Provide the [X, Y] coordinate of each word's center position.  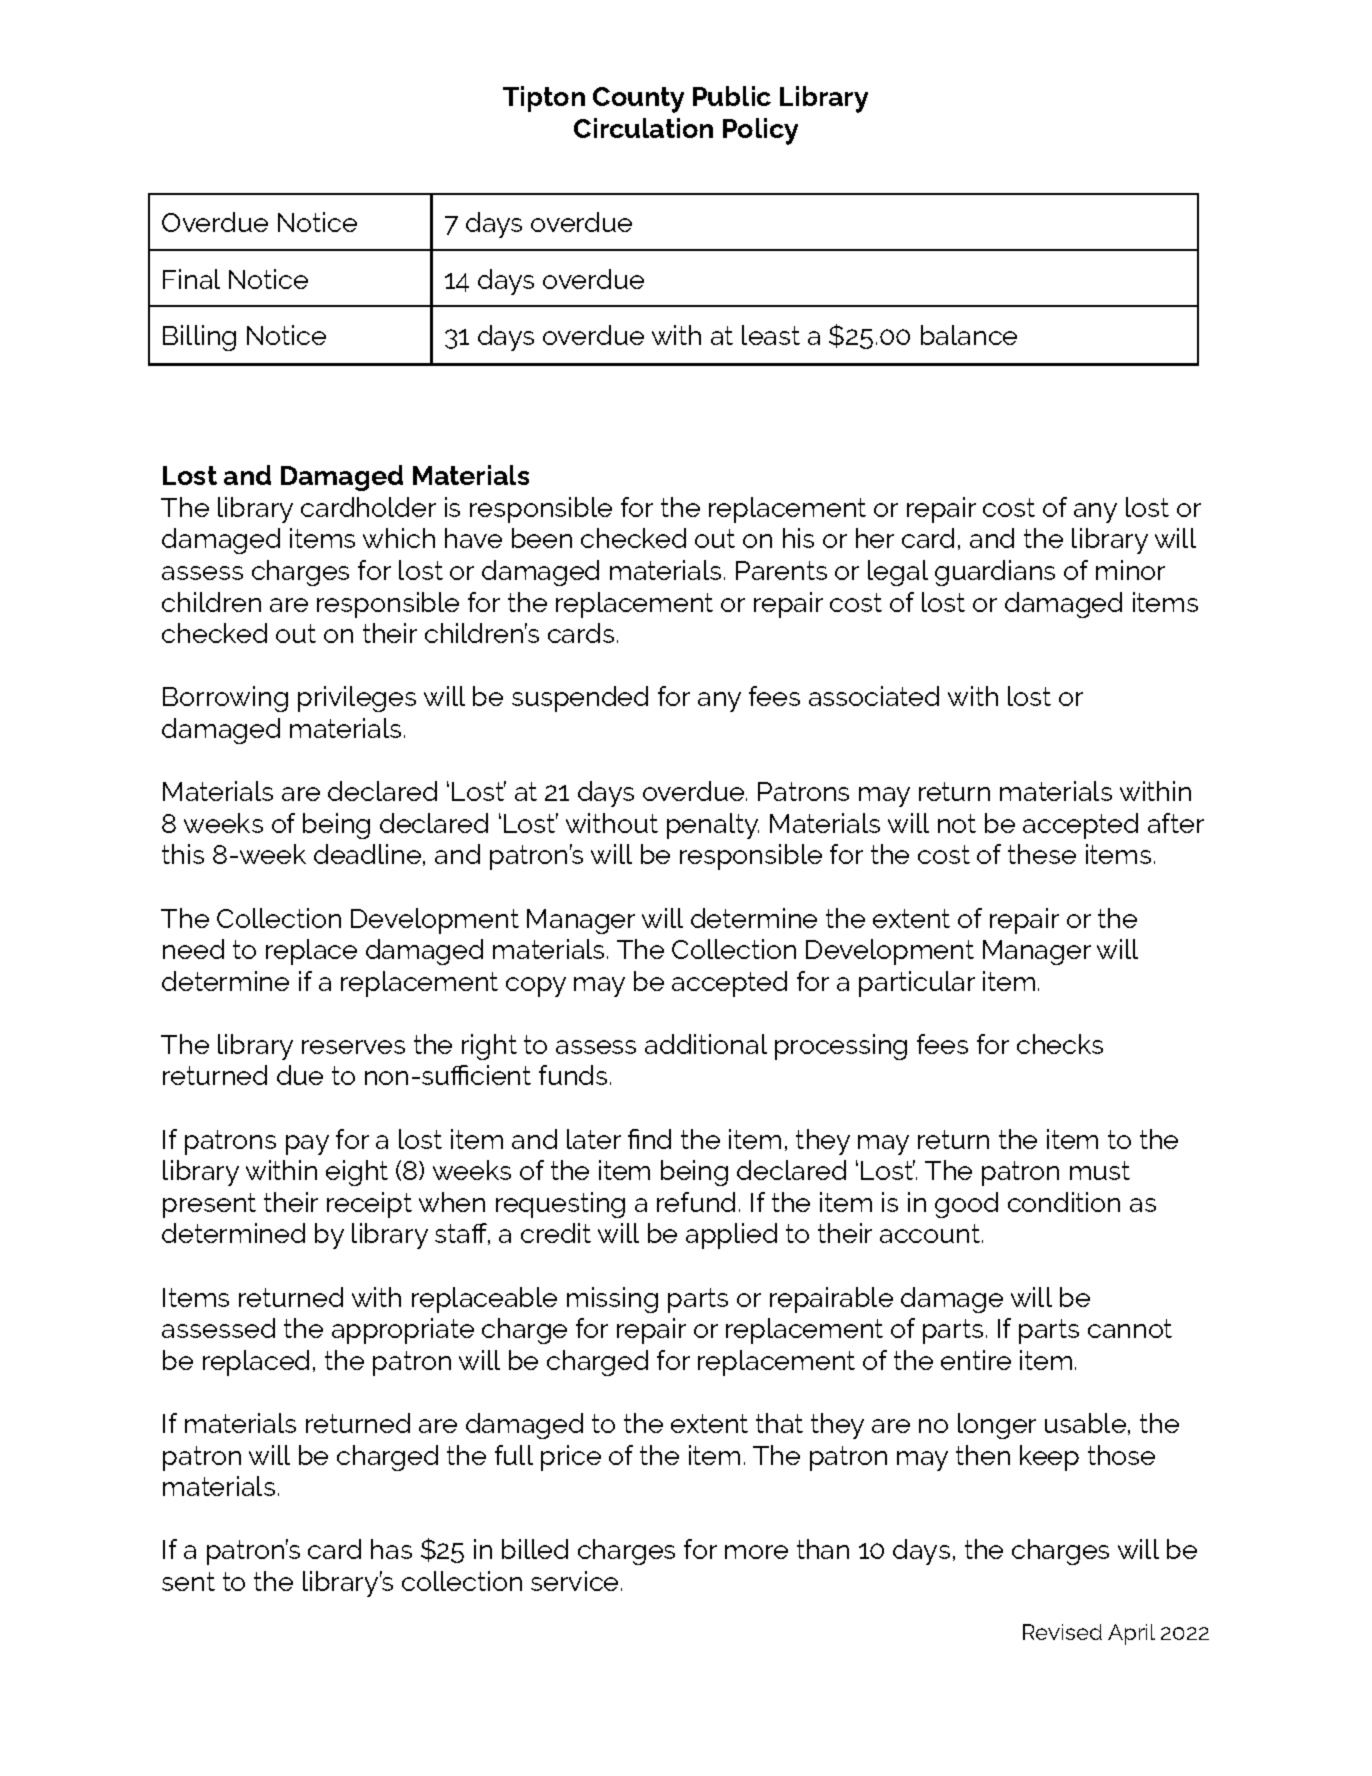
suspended [580, 699]
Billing [199, 338]
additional [706, 1044]
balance [969, 335]
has [391, 1549]
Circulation [643, 128]
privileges [357, 699]
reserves [353, 1047]
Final [191, 279]
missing [612, 1300]
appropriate [403, 1331]
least [771, 335]
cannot [1130, 1328]
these [1042, 854]
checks [1060, 1044]
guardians [995, 573]
